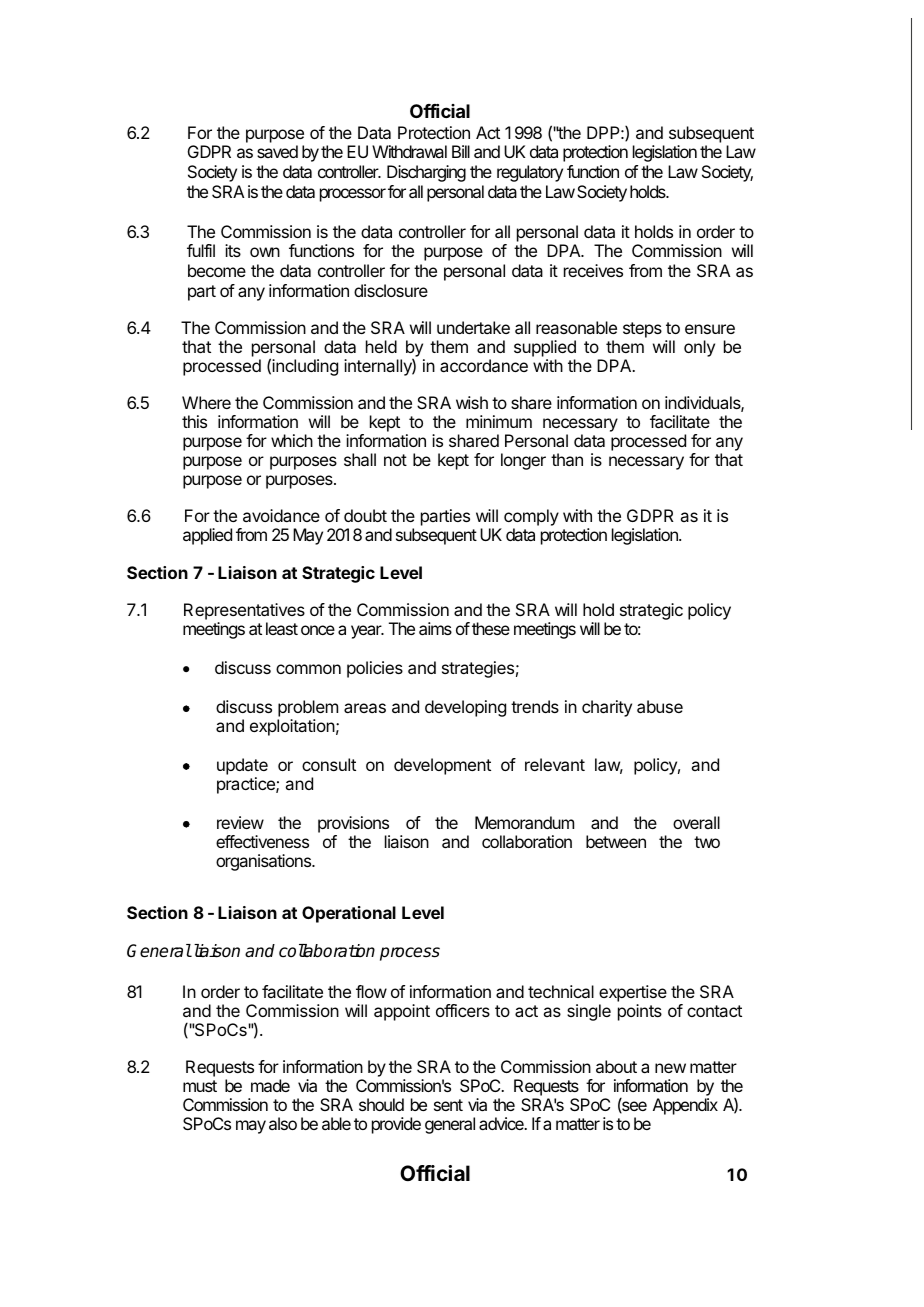  Describe the element at coordinates (277, 151) in the screenshot. I see `saved` at that location.
